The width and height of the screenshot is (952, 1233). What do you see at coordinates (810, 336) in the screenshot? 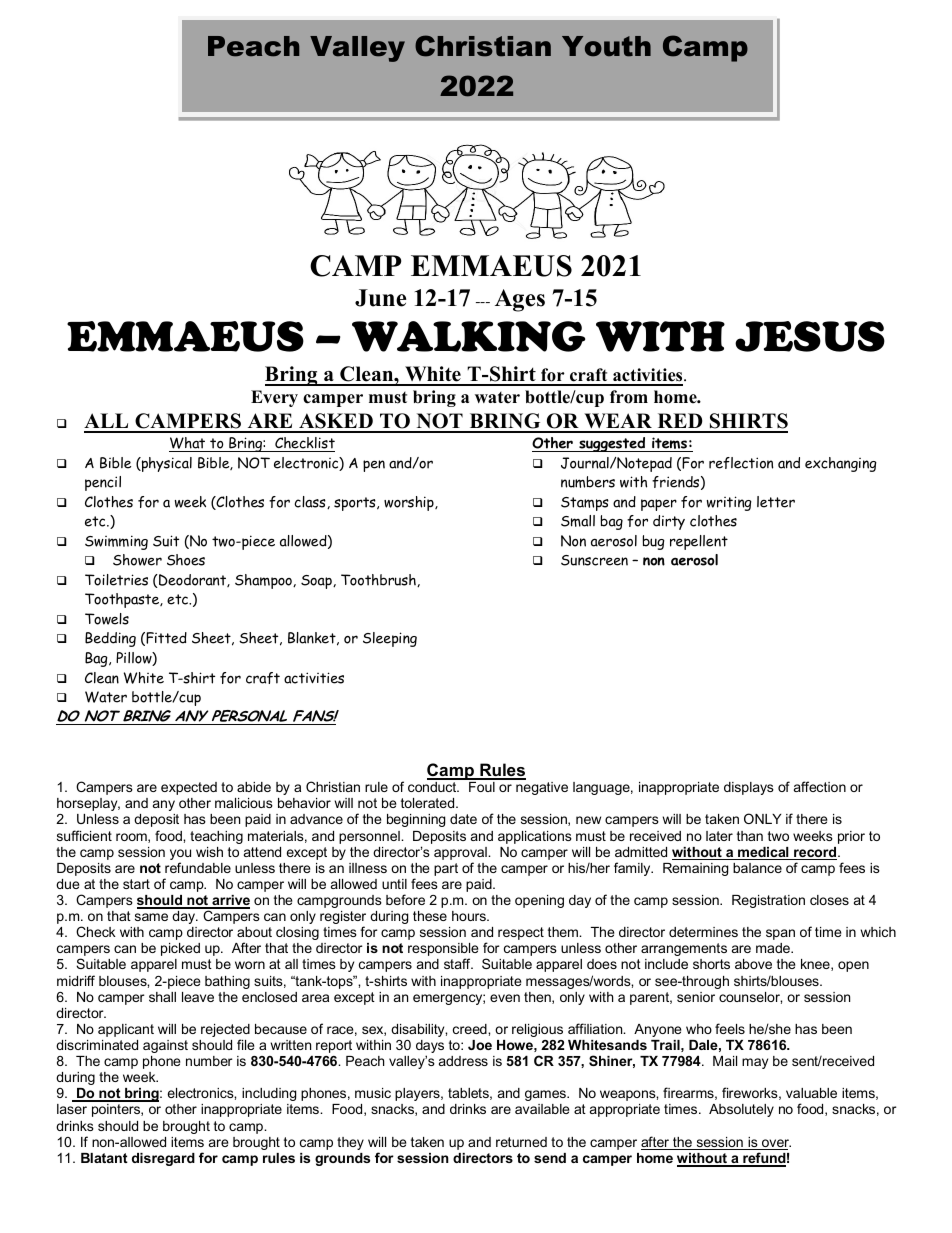
I see `JESUS` at bounding box center [810, 336].
